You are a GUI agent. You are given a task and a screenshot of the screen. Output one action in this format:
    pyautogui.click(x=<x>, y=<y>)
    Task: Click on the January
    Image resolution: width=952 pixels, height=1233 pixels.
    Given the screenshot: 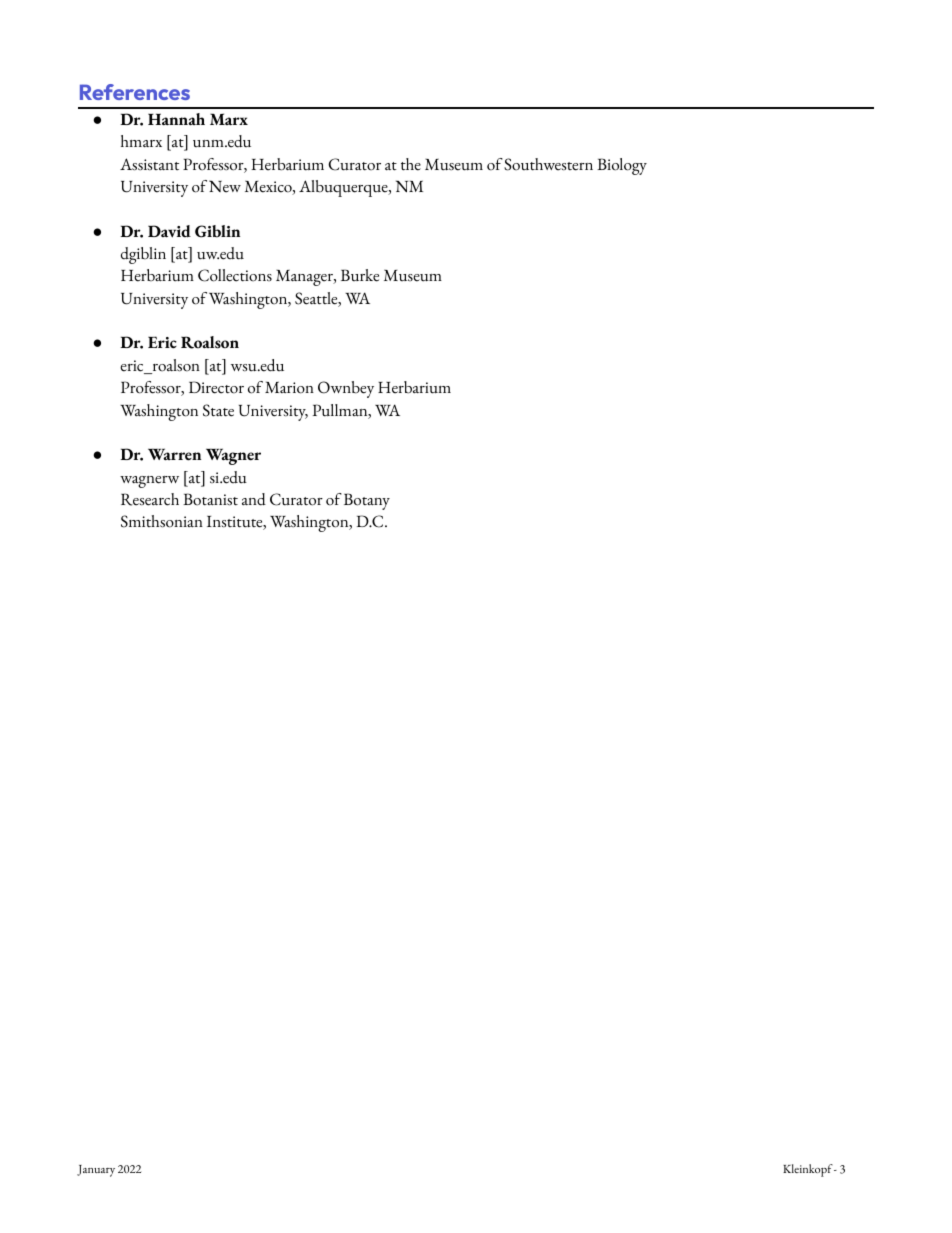 What is the action you would take?
    pyautogui.click(x=96, y=1171)
